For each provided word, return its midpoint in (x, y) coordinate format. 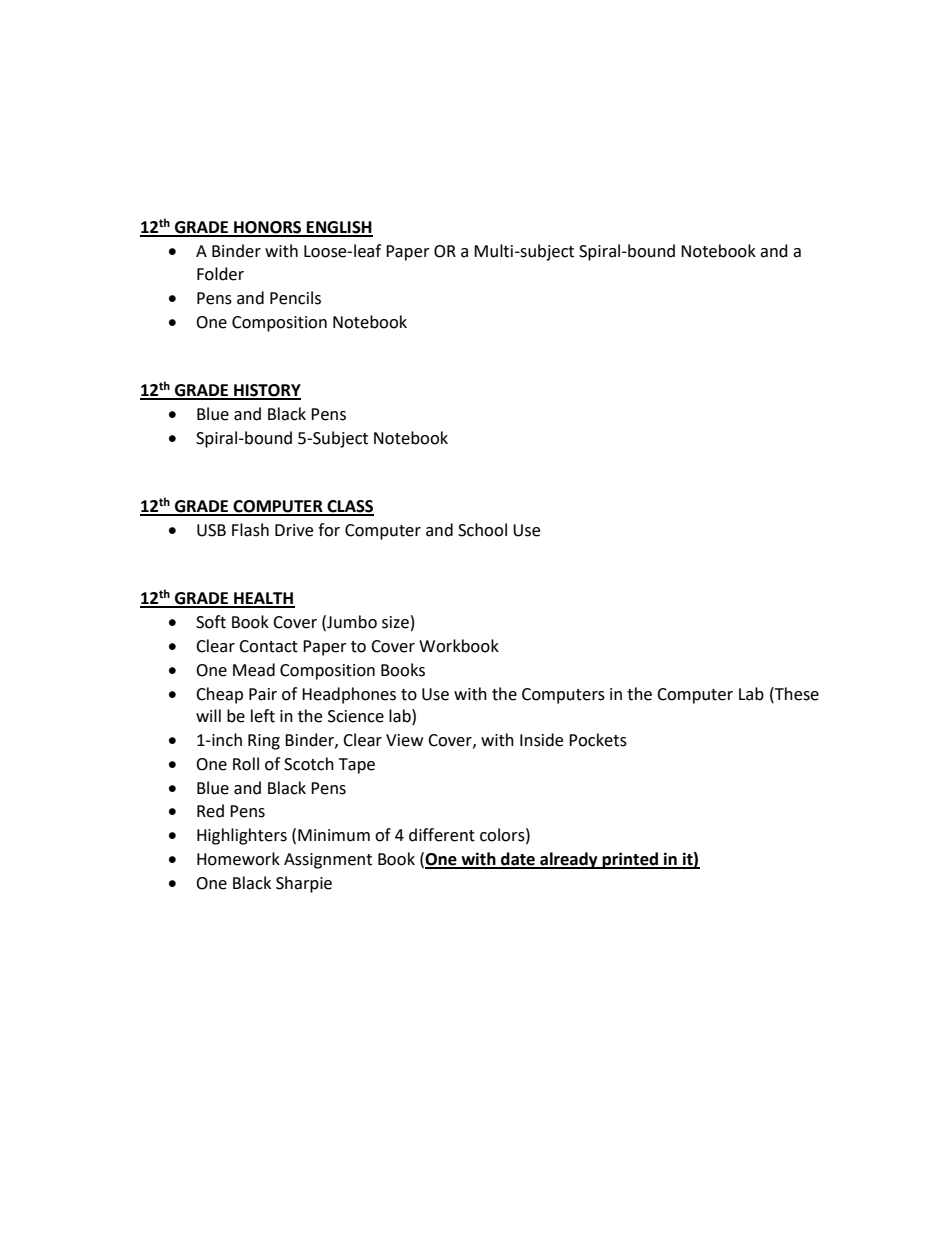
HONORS (268, 228)
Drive (294, 530)
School (482, 530)
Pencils (295, 298)
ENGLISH (339, 228)
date (518, 860)
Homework (238, 859)
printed (630, 860)
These (796, 694)
